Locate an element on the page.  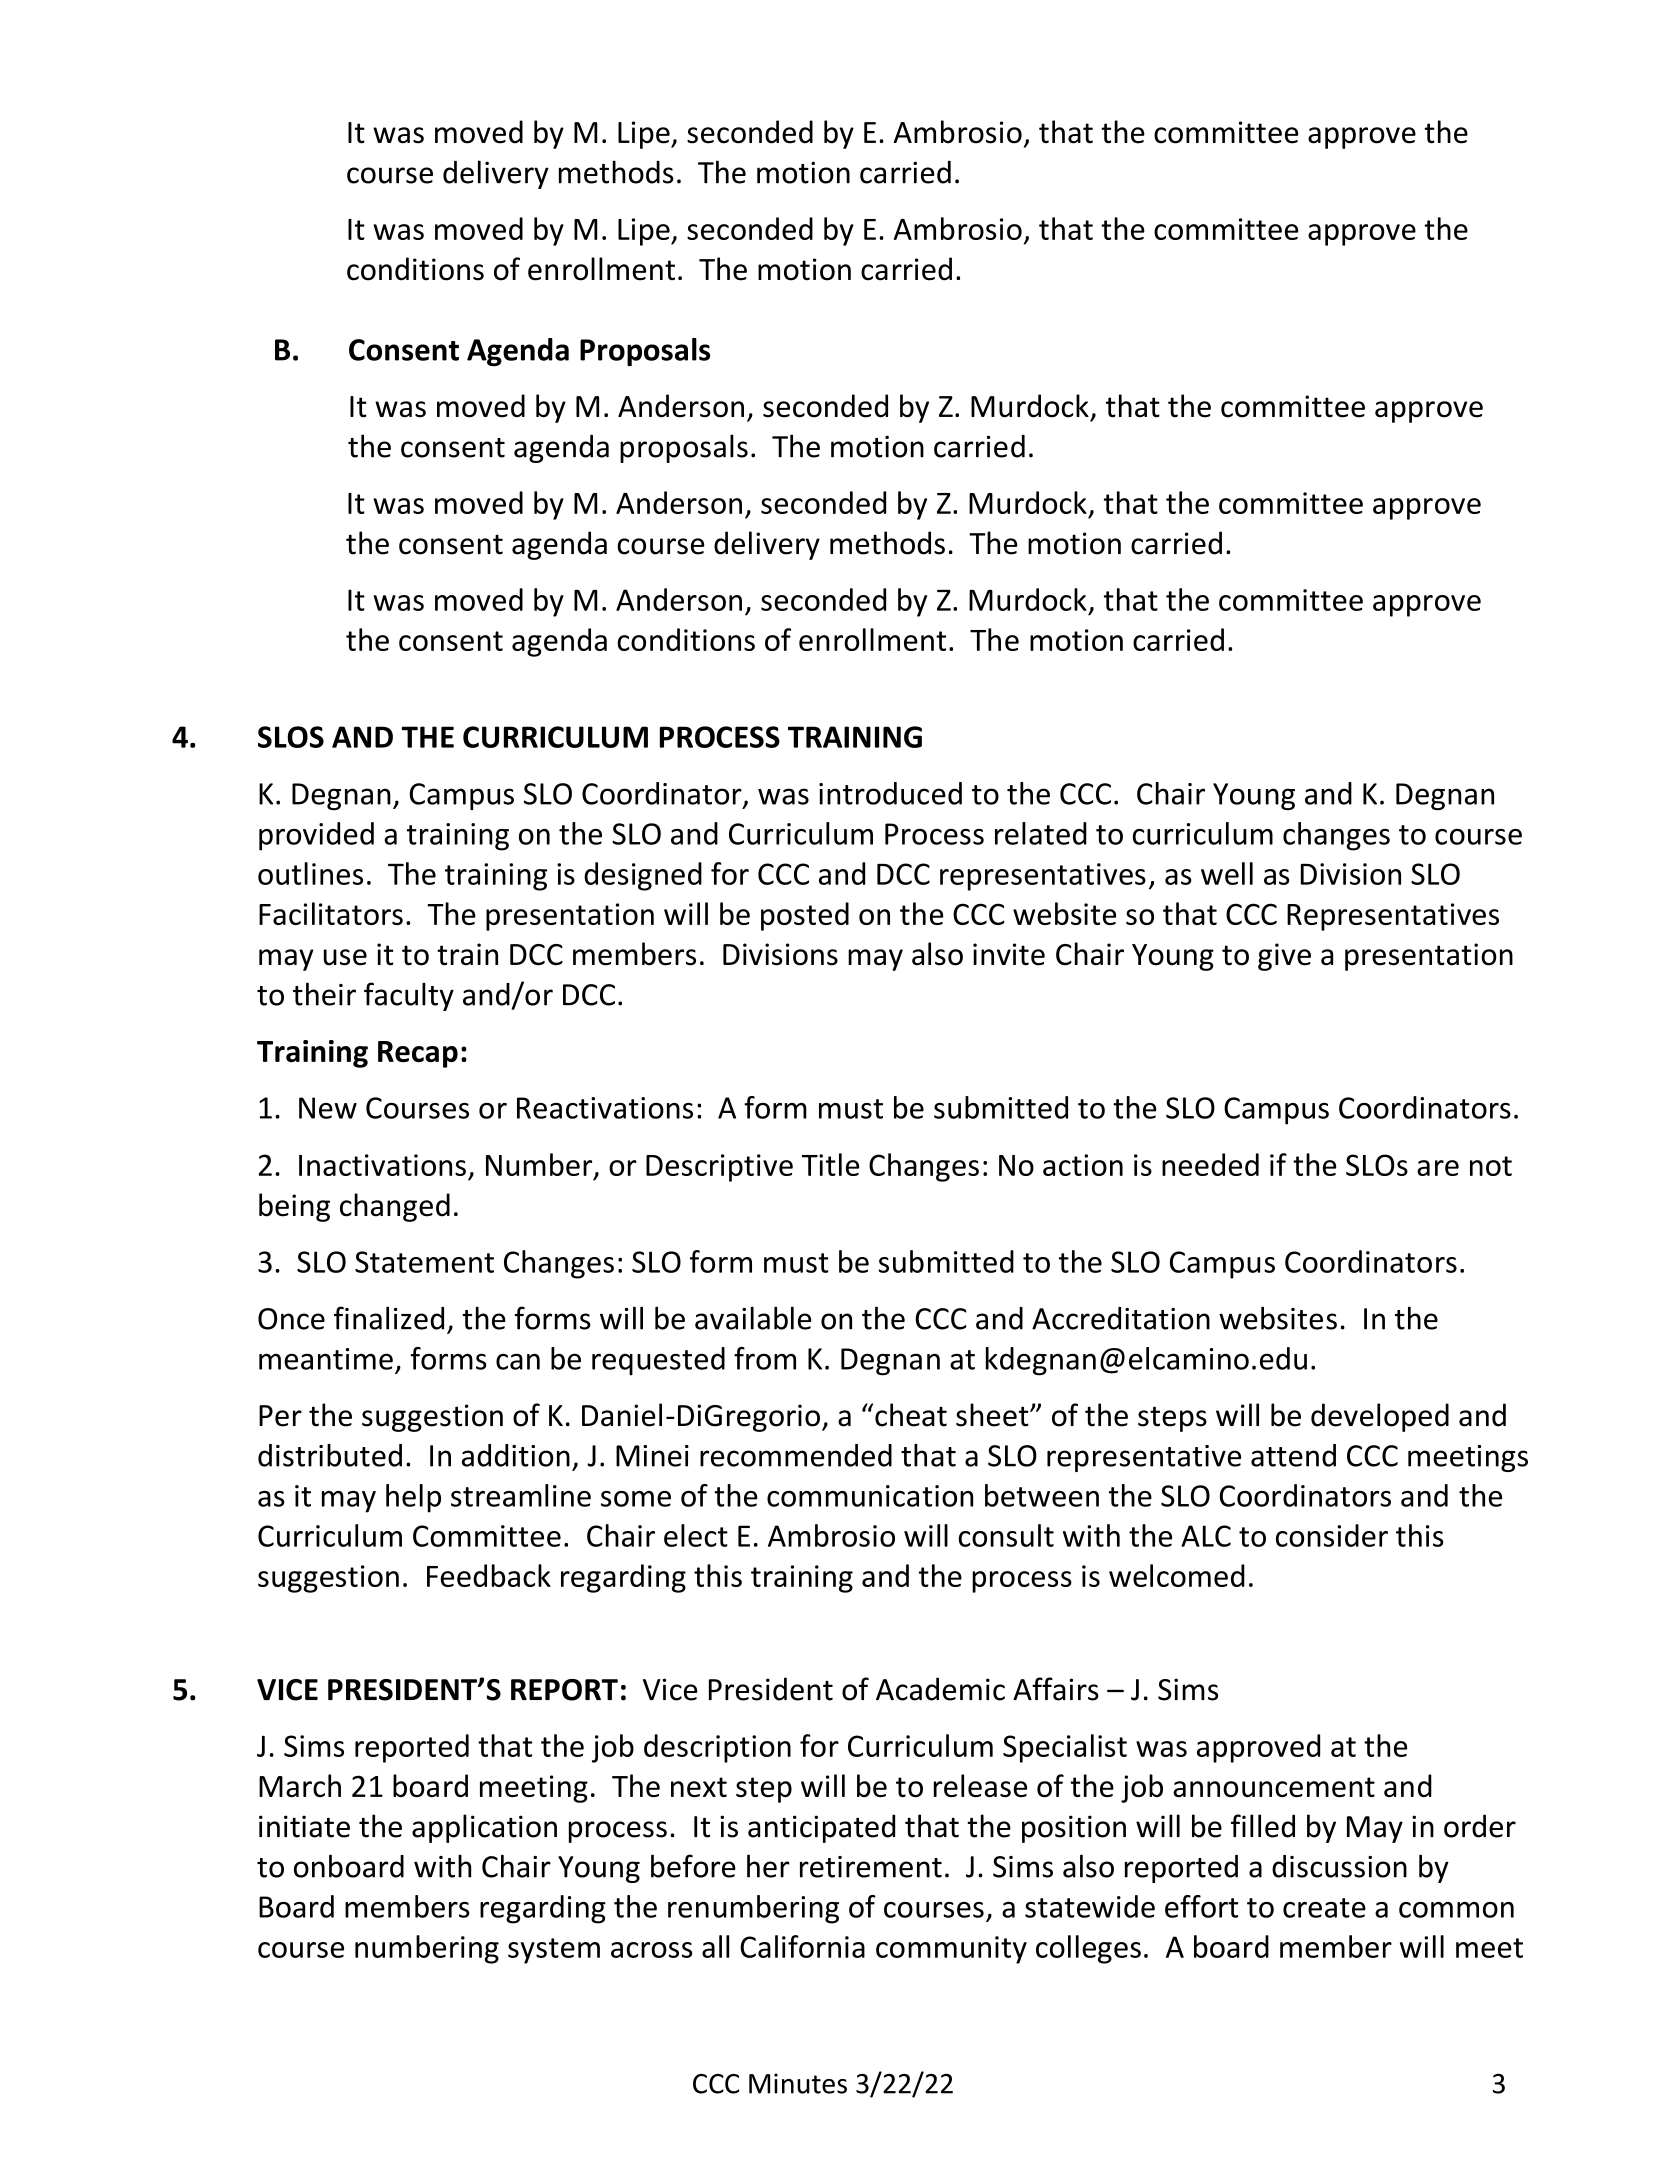
provided is located at coordinates (316, 836).
